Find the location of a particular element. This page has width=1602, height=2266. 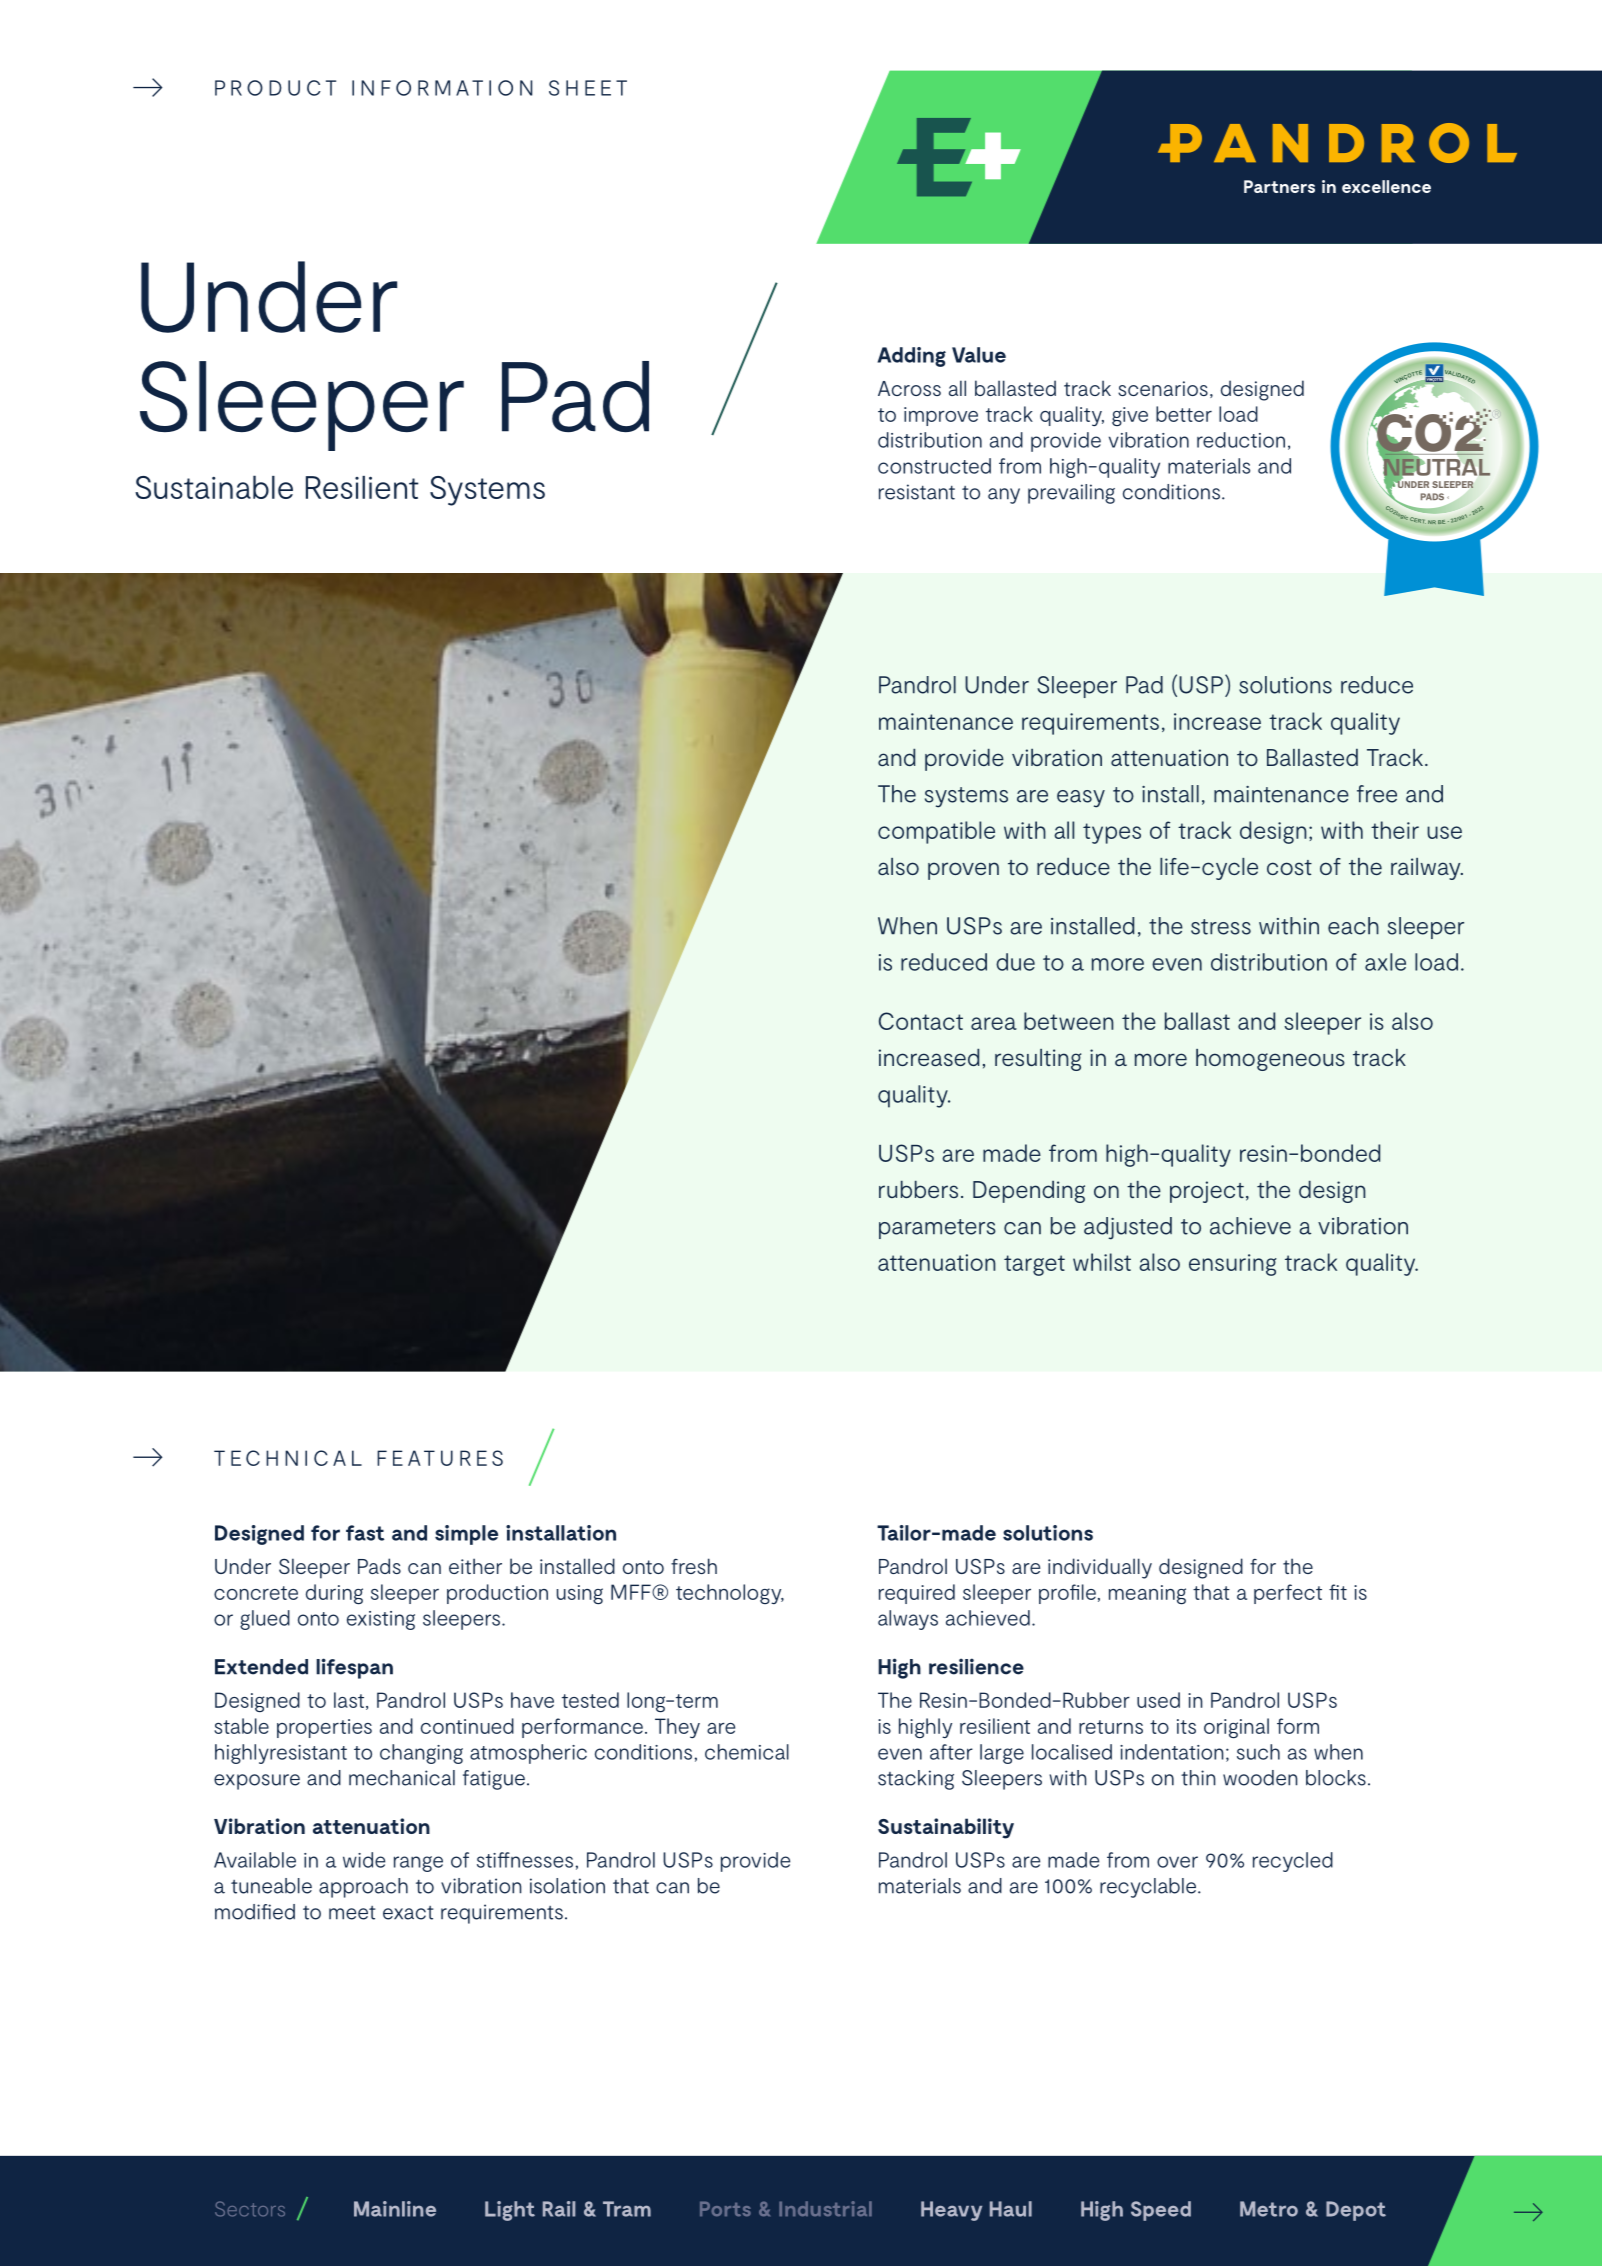

compatible is located at coordinates (936, 832).
